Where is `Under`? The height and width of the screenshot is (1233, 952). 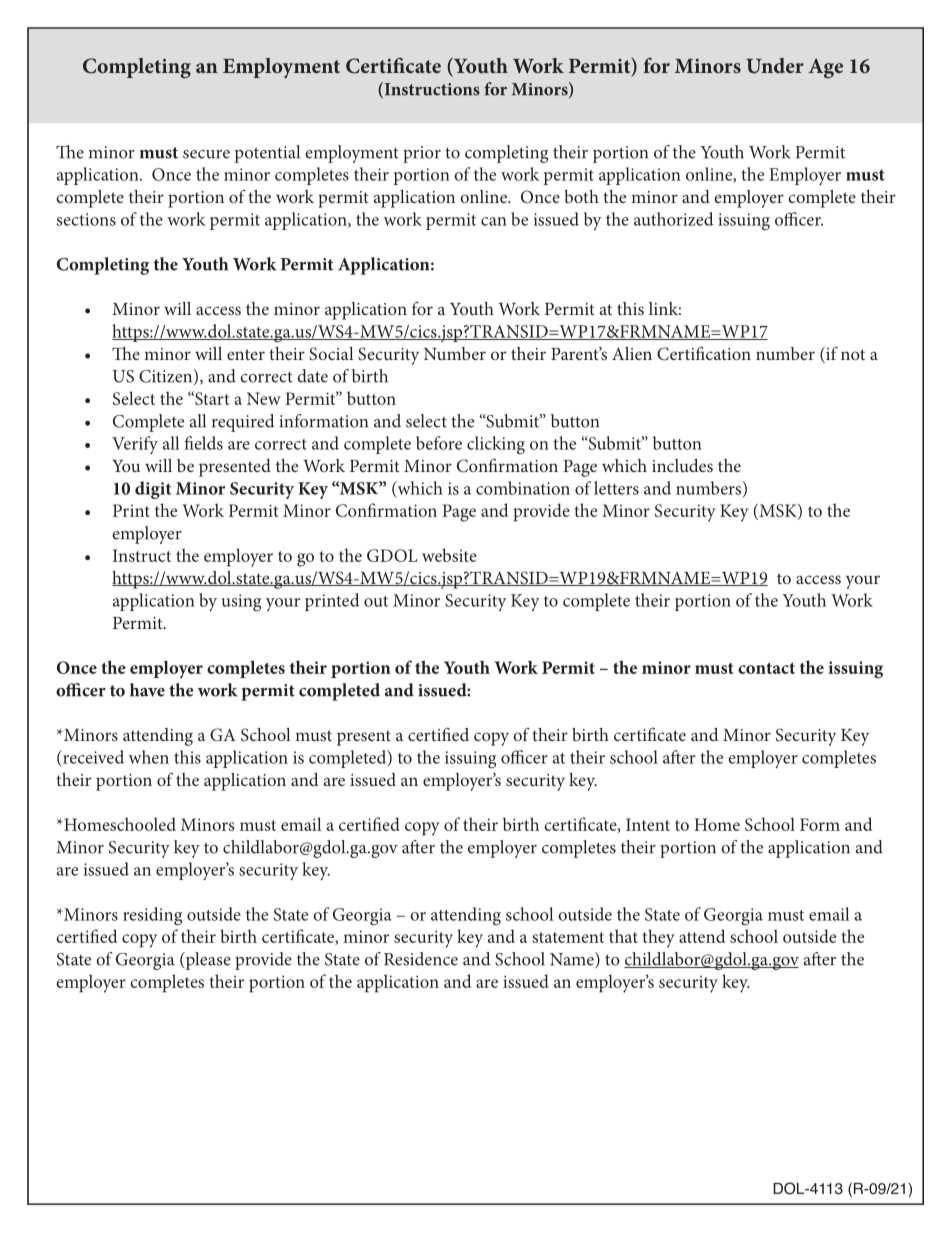 Under is located at coordinates (775, 66).
